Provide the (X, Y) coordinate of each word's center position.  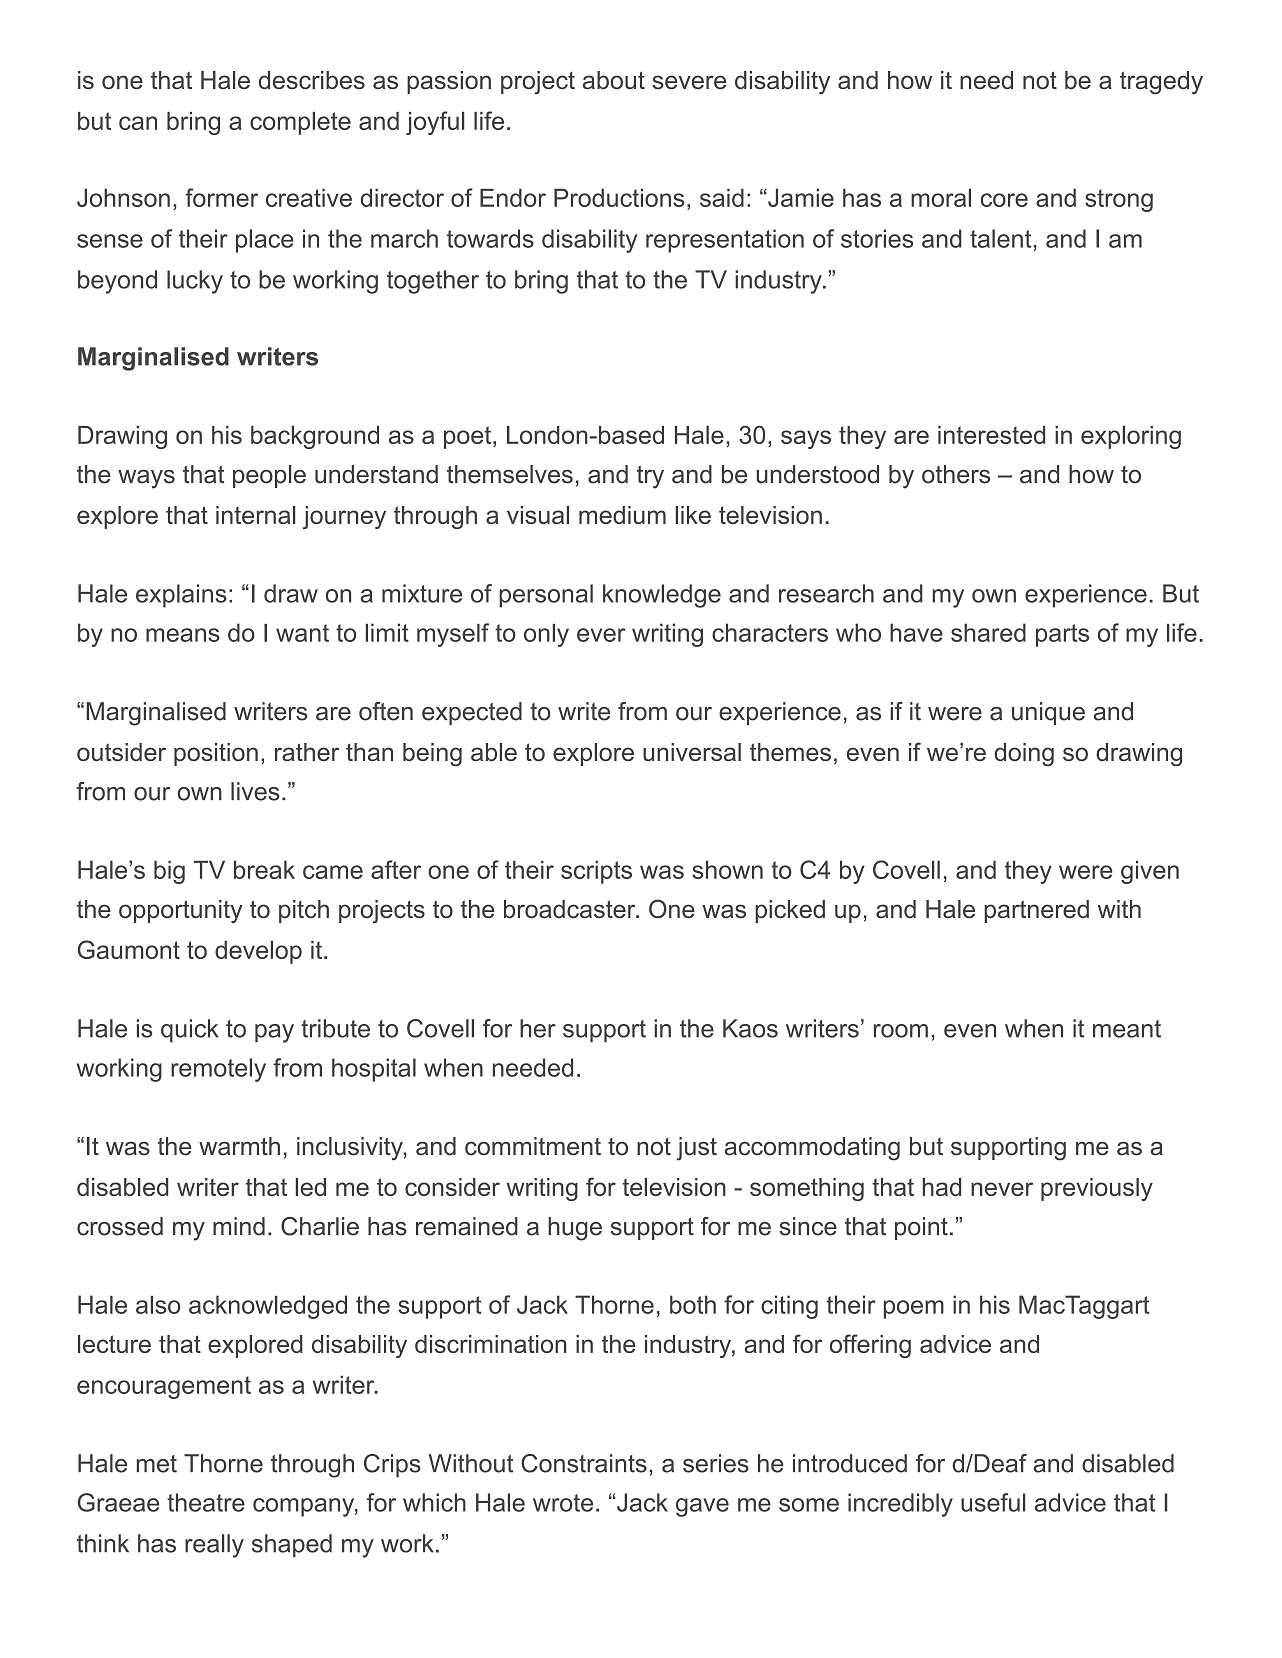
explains (181, 596)
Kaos (750, 1028)
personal (546, 596)
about (614, 80)
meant (1127, 1029)
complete (300, 123)
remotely (218, 1070)
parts (1062, 635)
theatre (206, 1502)
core (1004, 200)
